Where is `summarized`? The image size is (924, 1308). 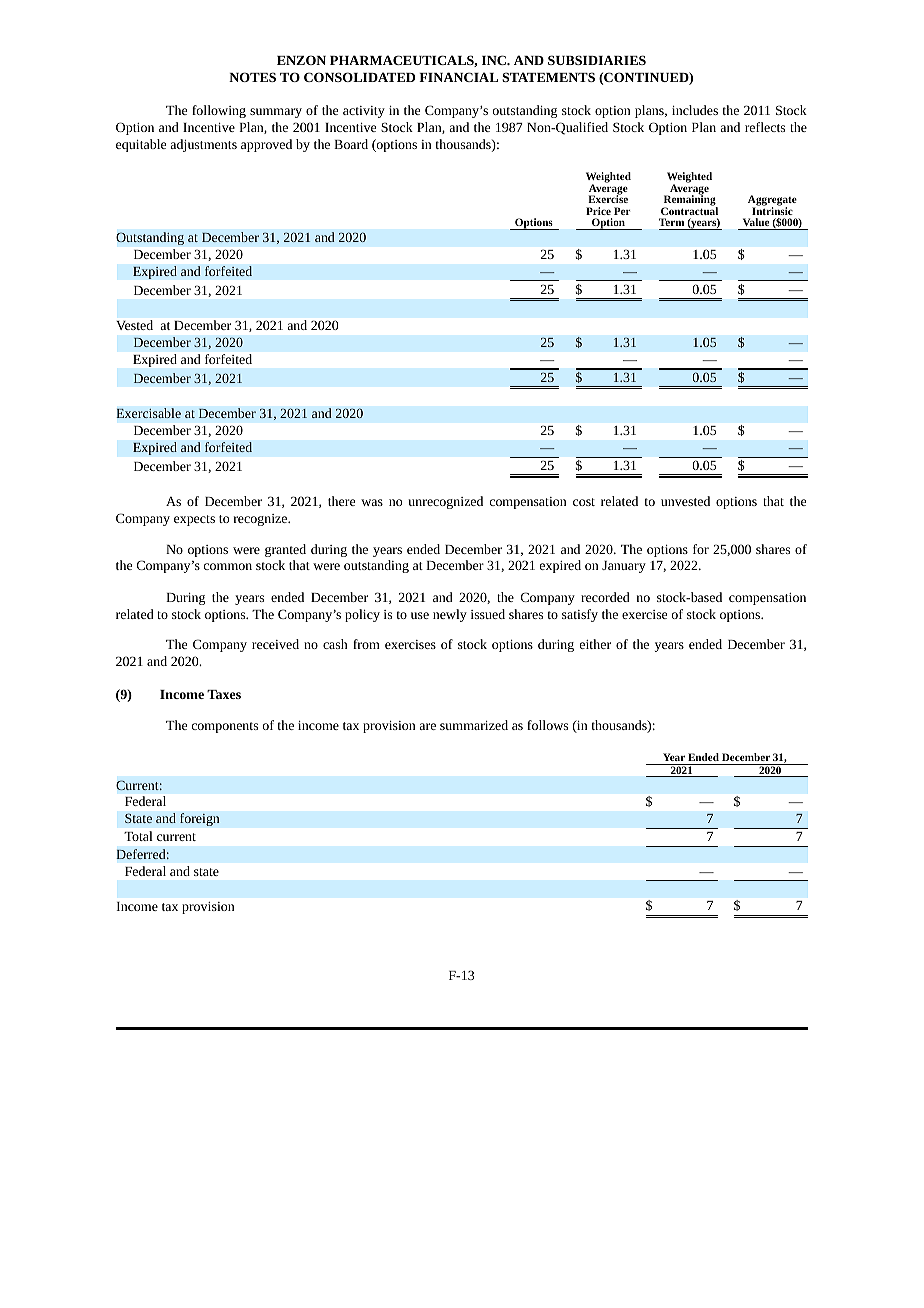
summarized is located at coordinates (474, 725).
